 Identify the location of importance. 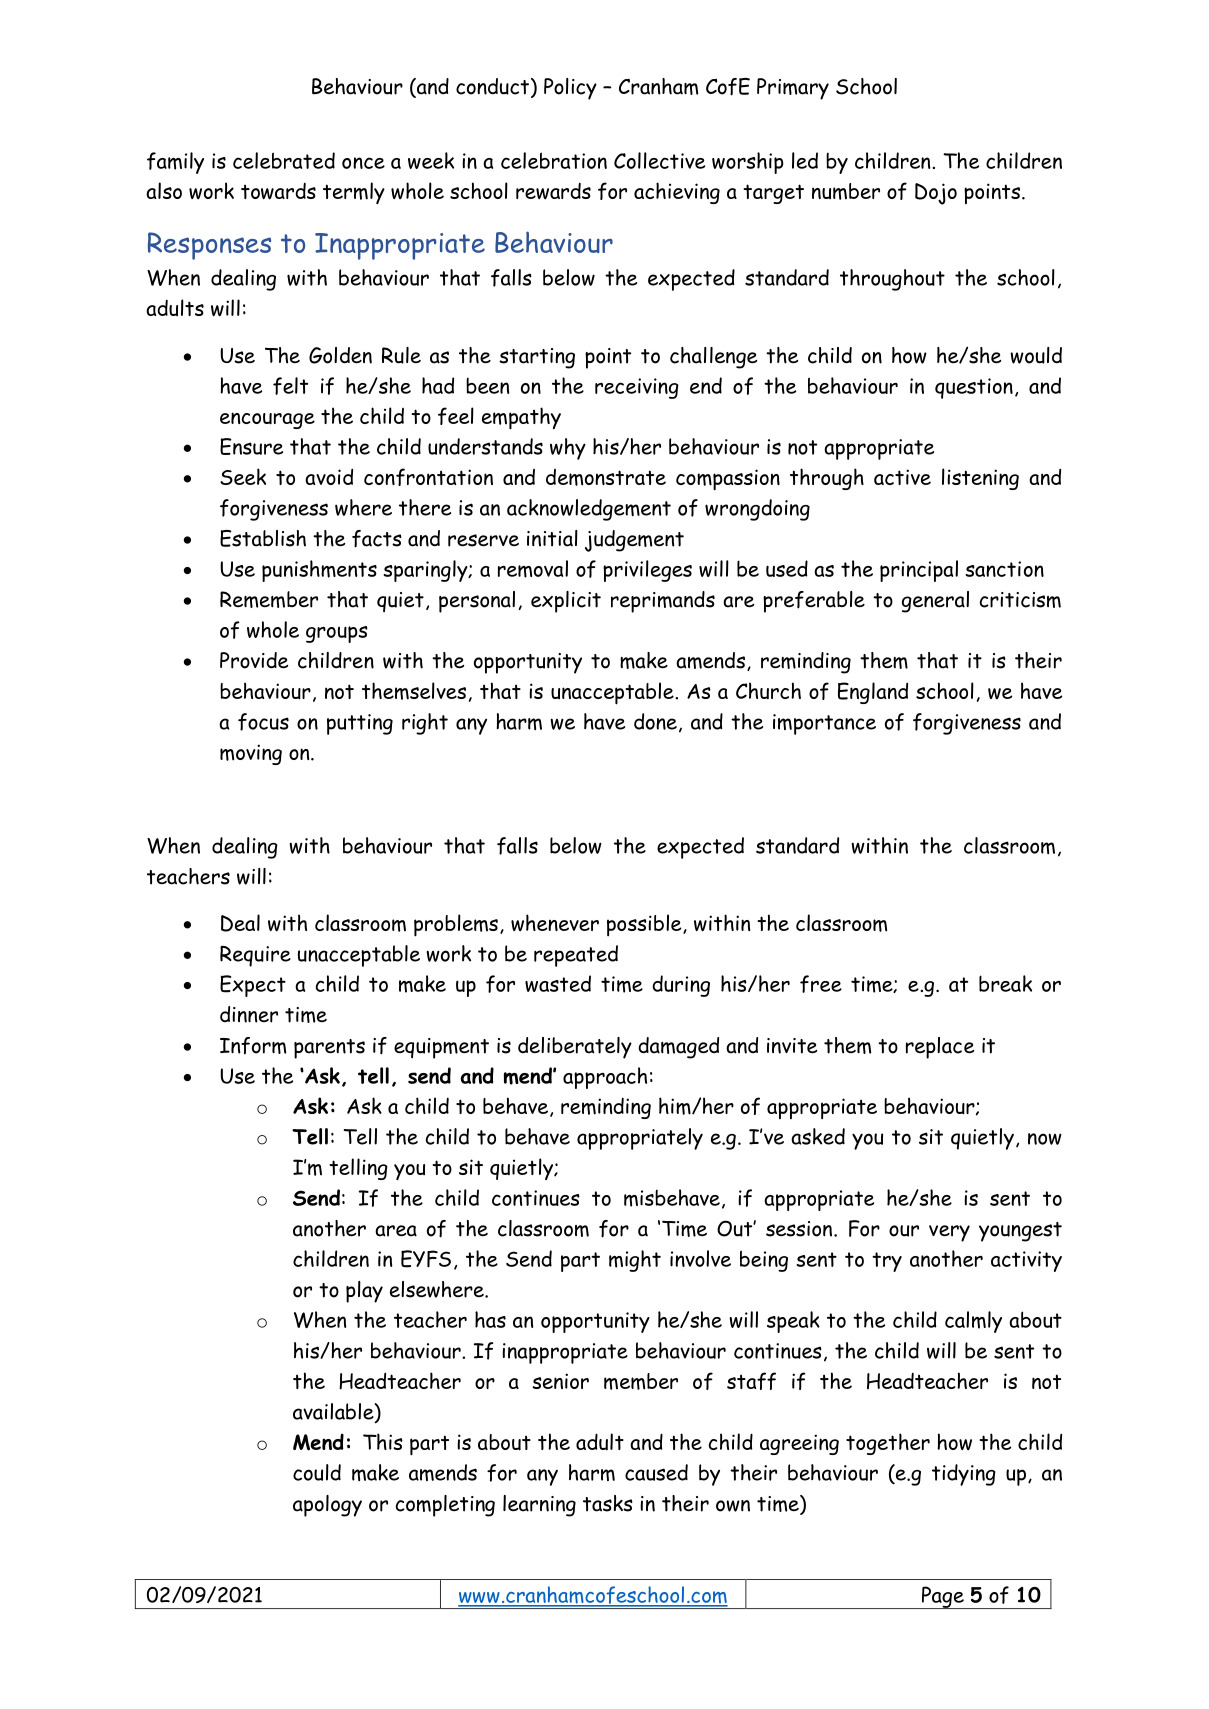
(824, 724).
